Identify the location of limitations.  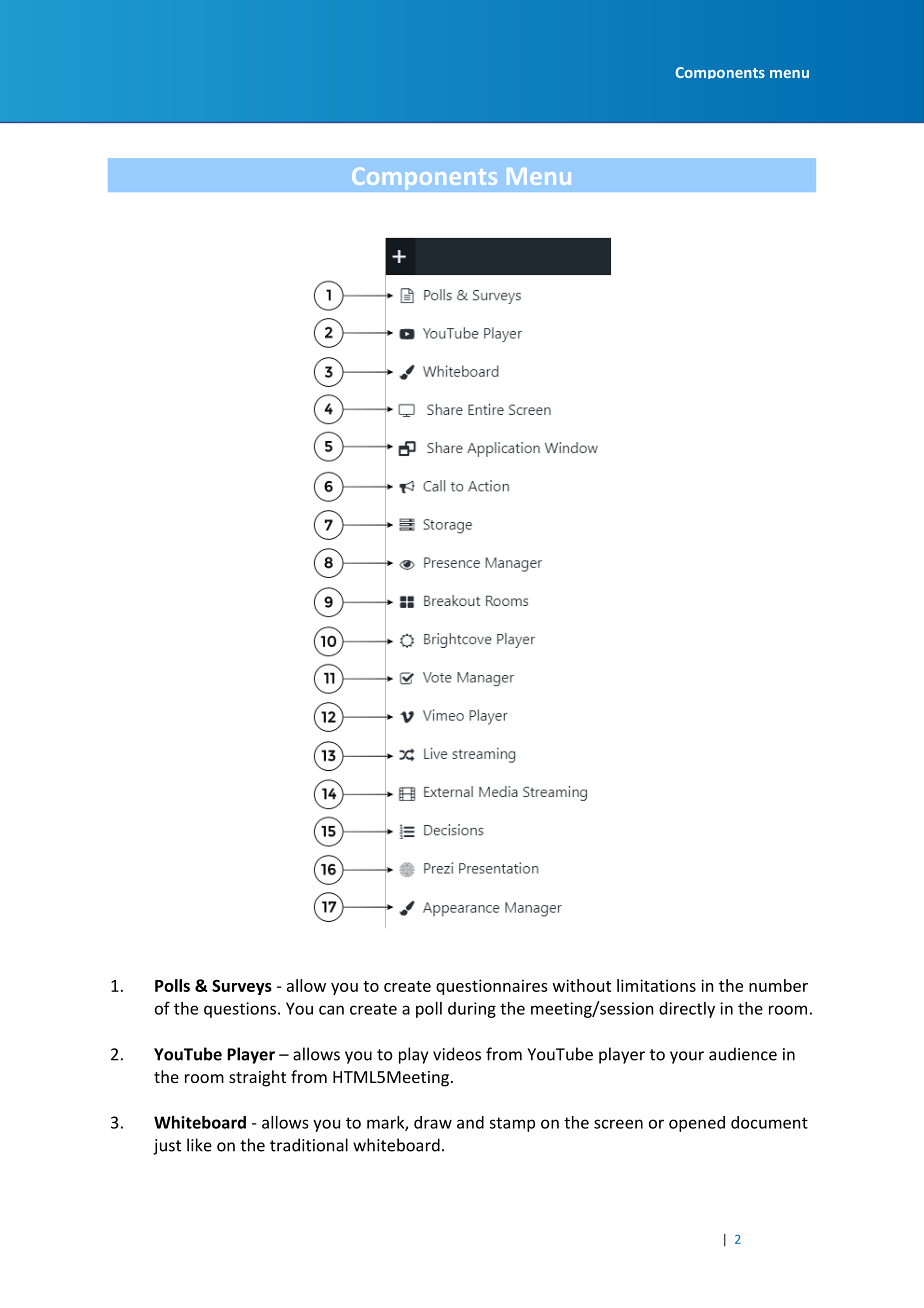
(656, 985).
